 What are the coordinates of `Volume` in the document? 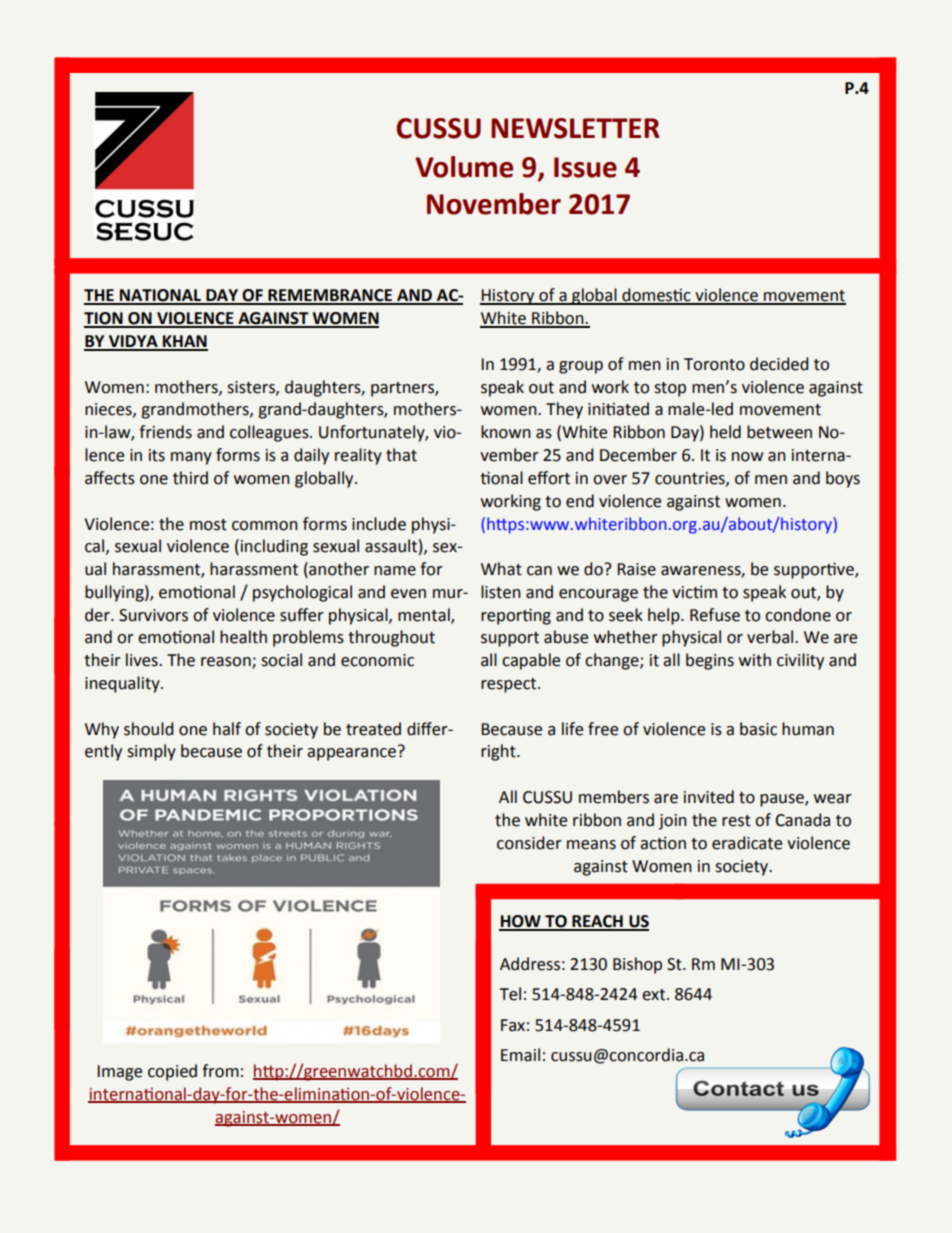 It's located at (464, 167).
